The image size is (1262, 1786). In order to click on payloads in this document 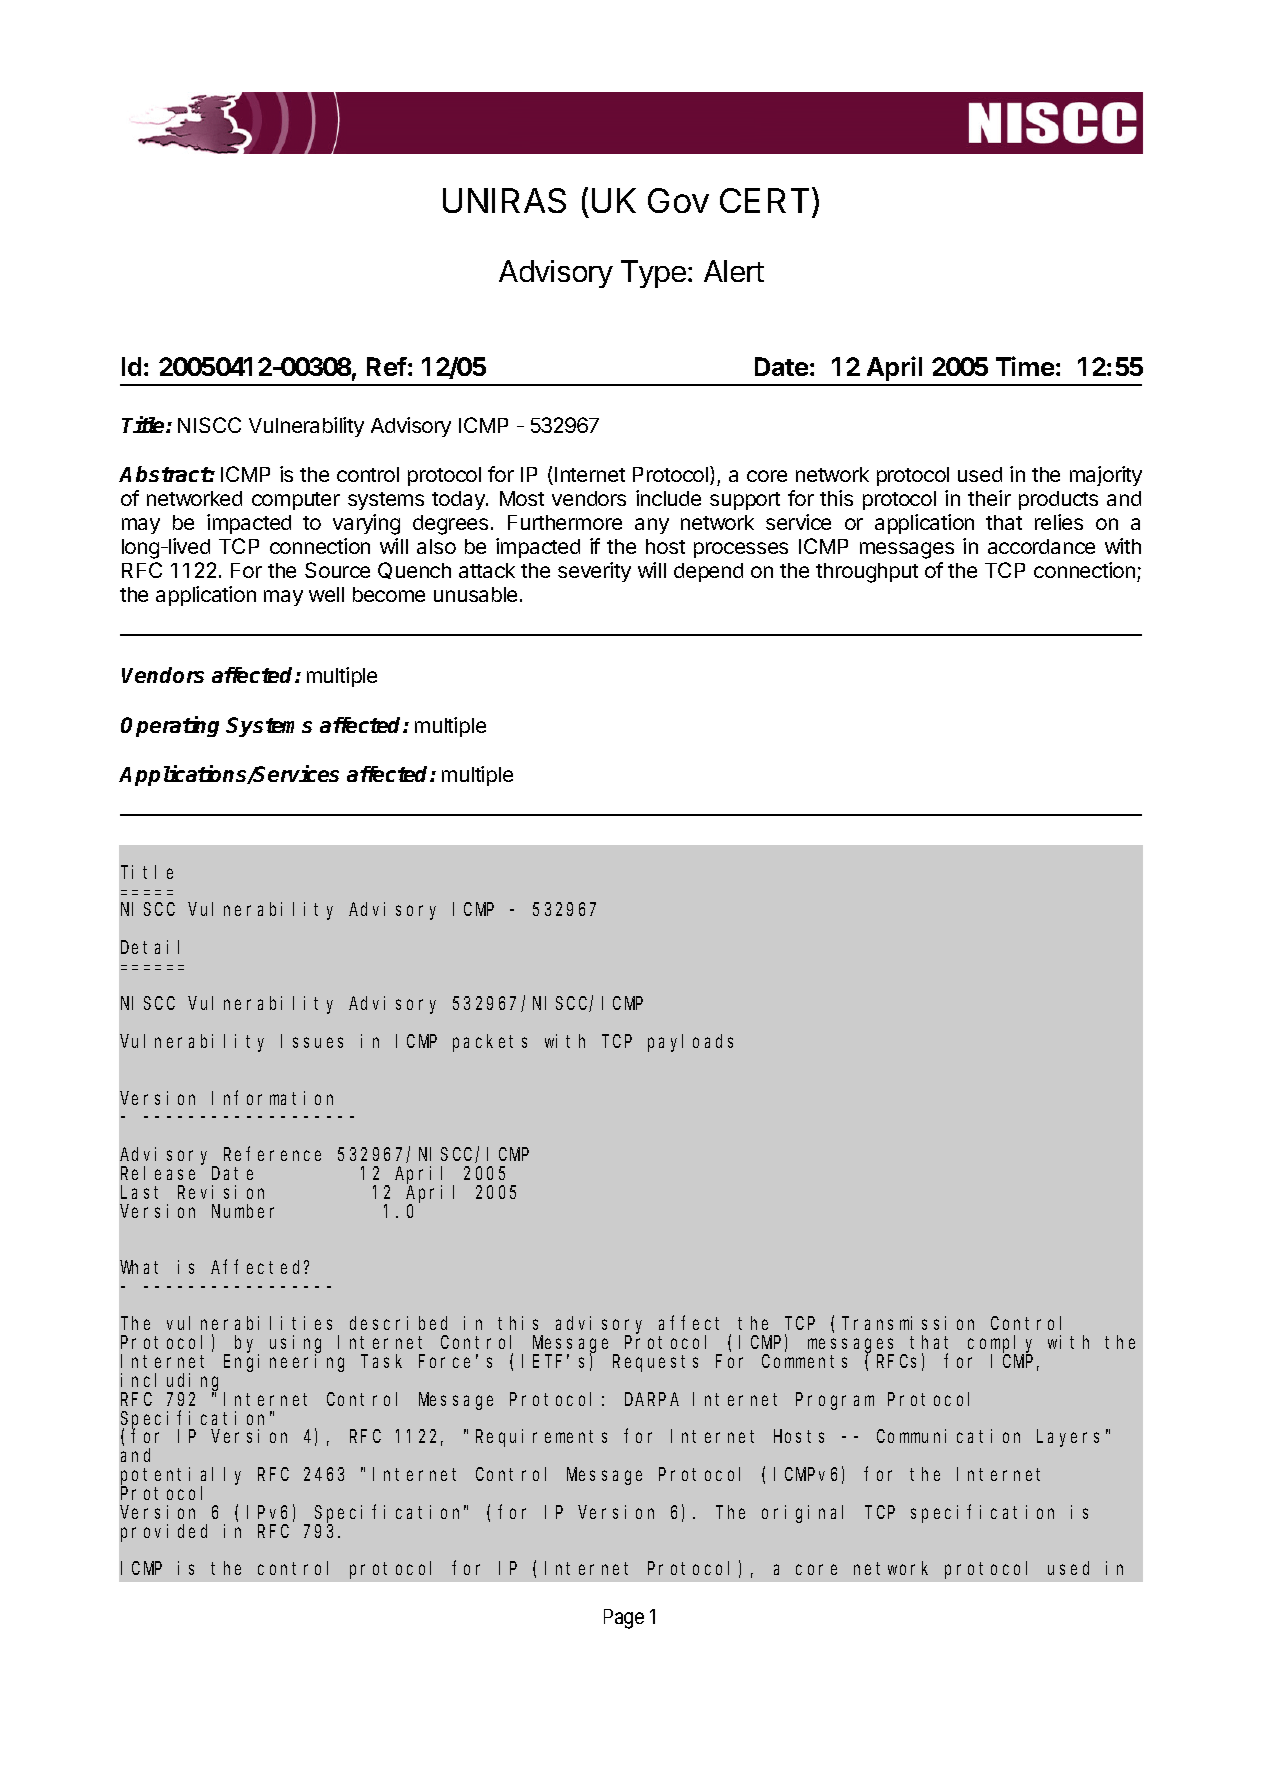, I will do `click(690, 1043)`.
